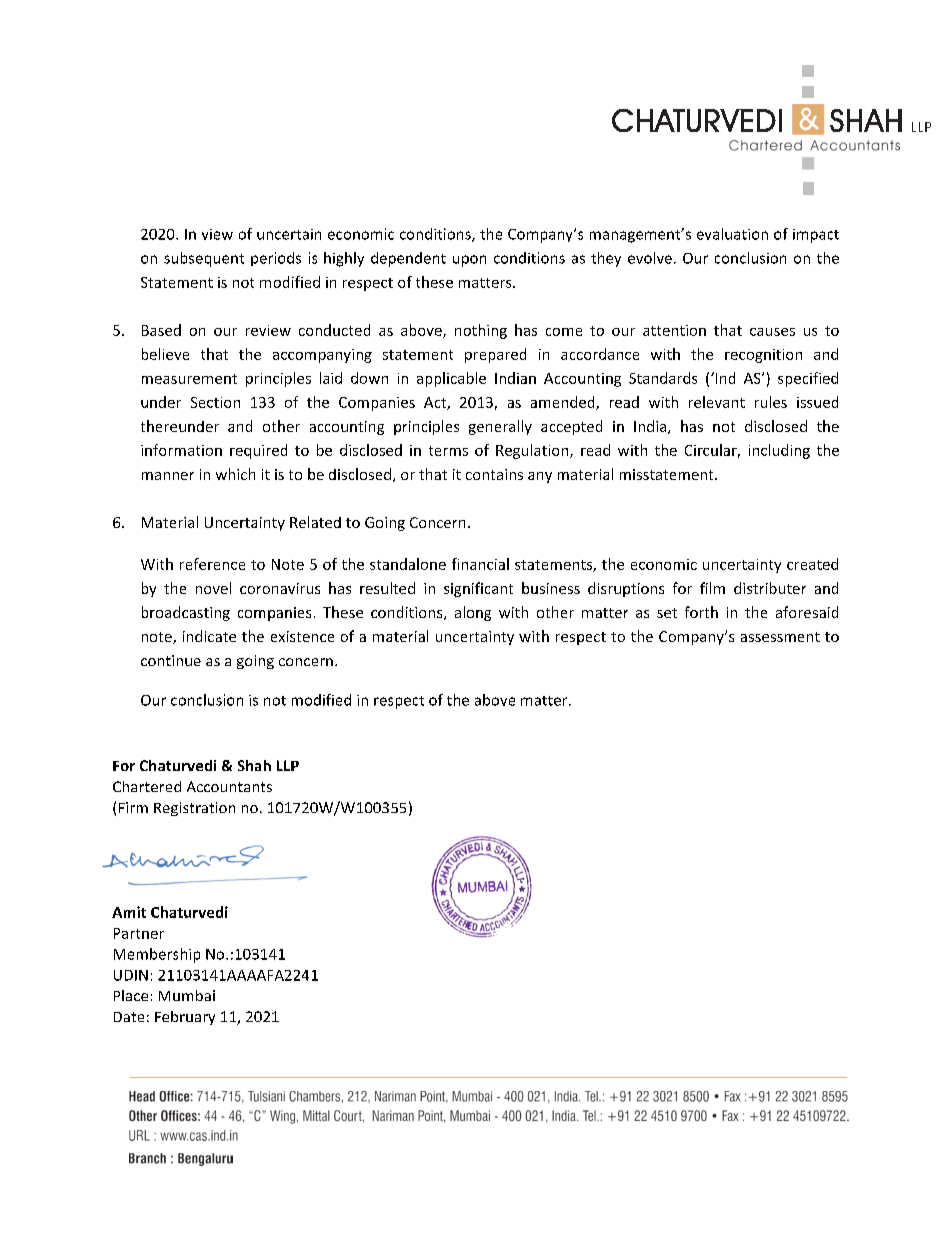 Image resolution: width=952 pixels, height=1233 pixels. I want to click on information, so click(181, 450).
